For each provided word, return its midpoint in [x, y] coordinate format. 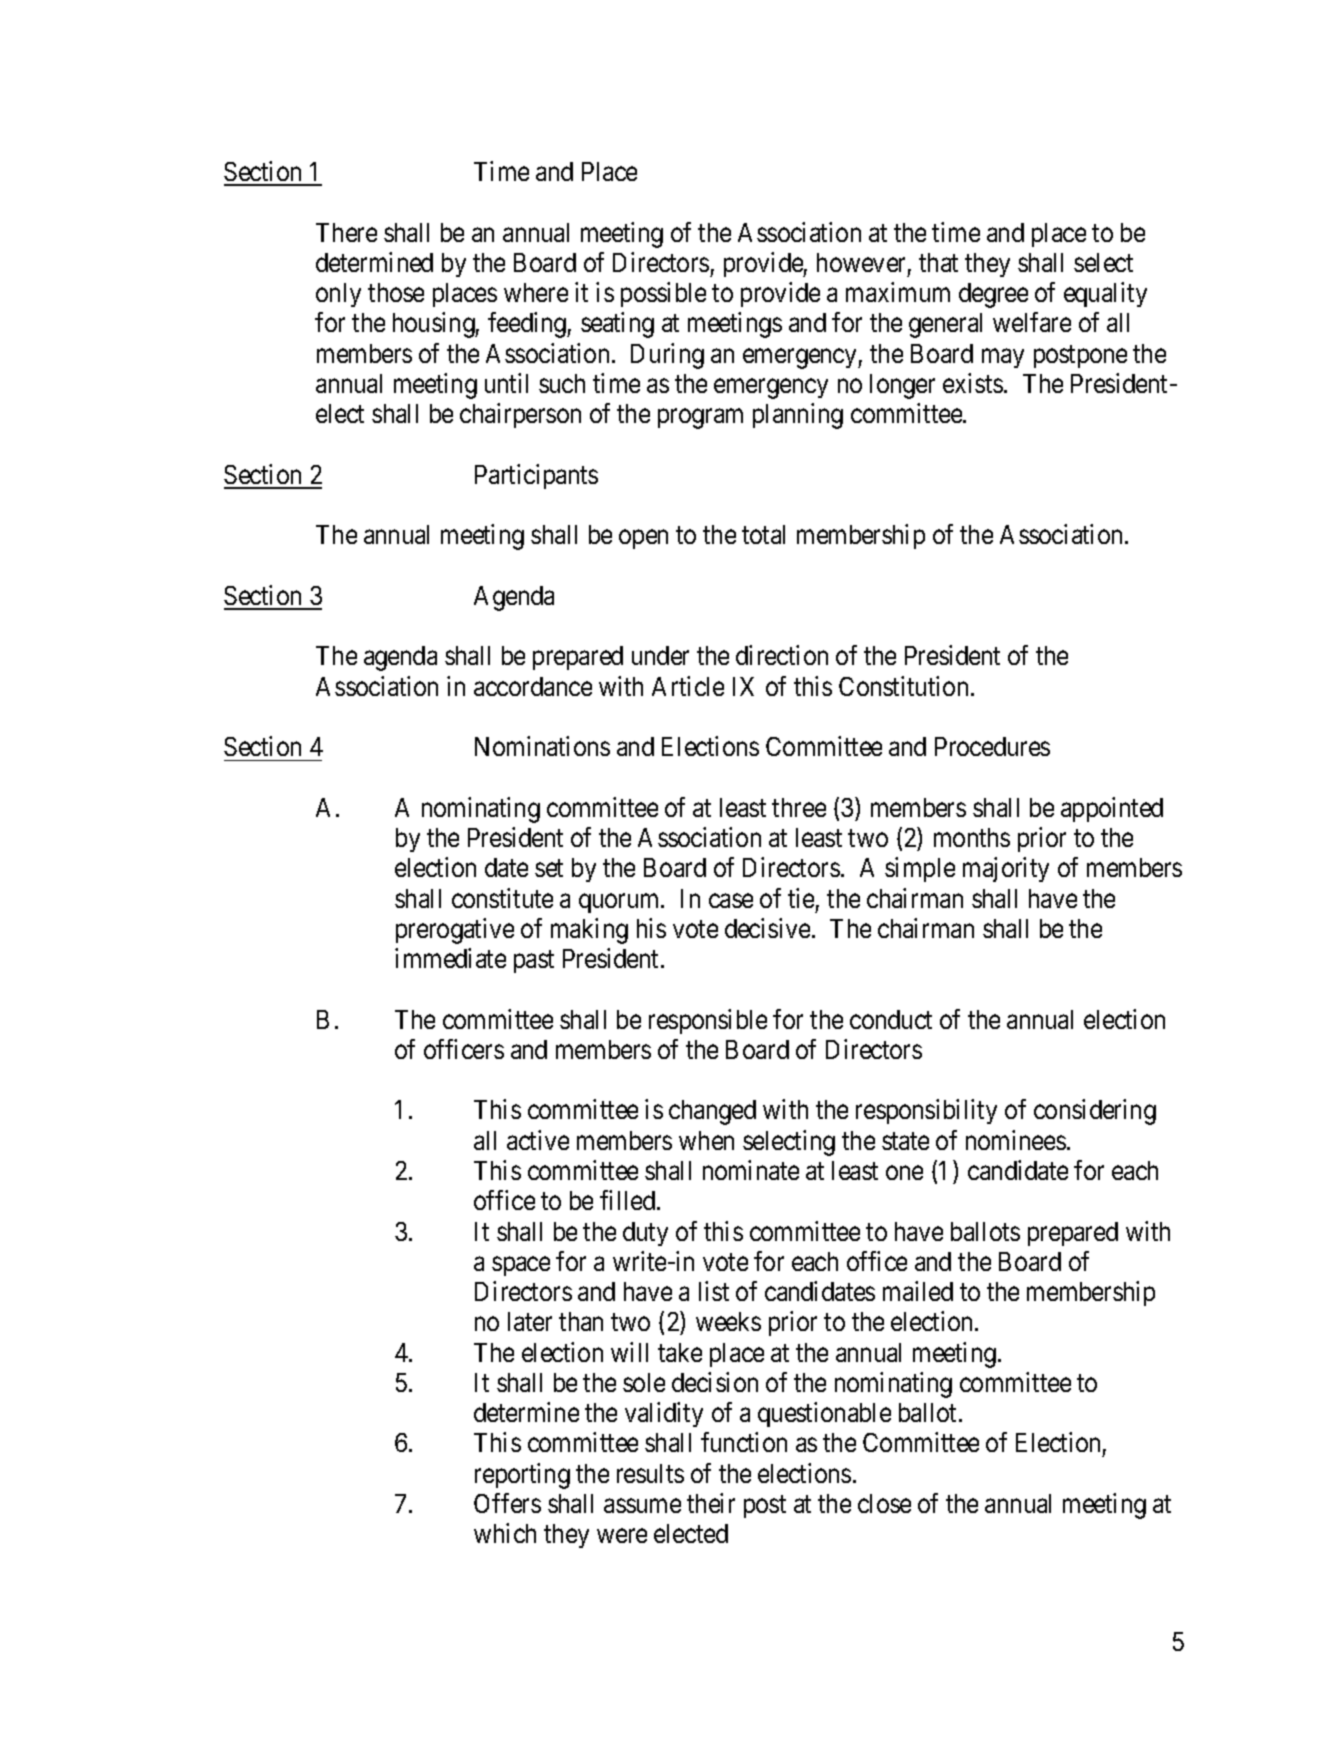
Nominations [542, 746]
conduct [891, 1019]
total [763, 534]
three [799, 807]
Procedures [992, 746]
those [396, 292]
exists [973, 383]
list [714, 1291]
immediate [450, 958]
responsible [708, 1021]
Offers [507, 1503]
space [521, 1266]
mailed [918, 1291]
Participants [536, 476]
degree [993, 295]
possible [663, 294]
